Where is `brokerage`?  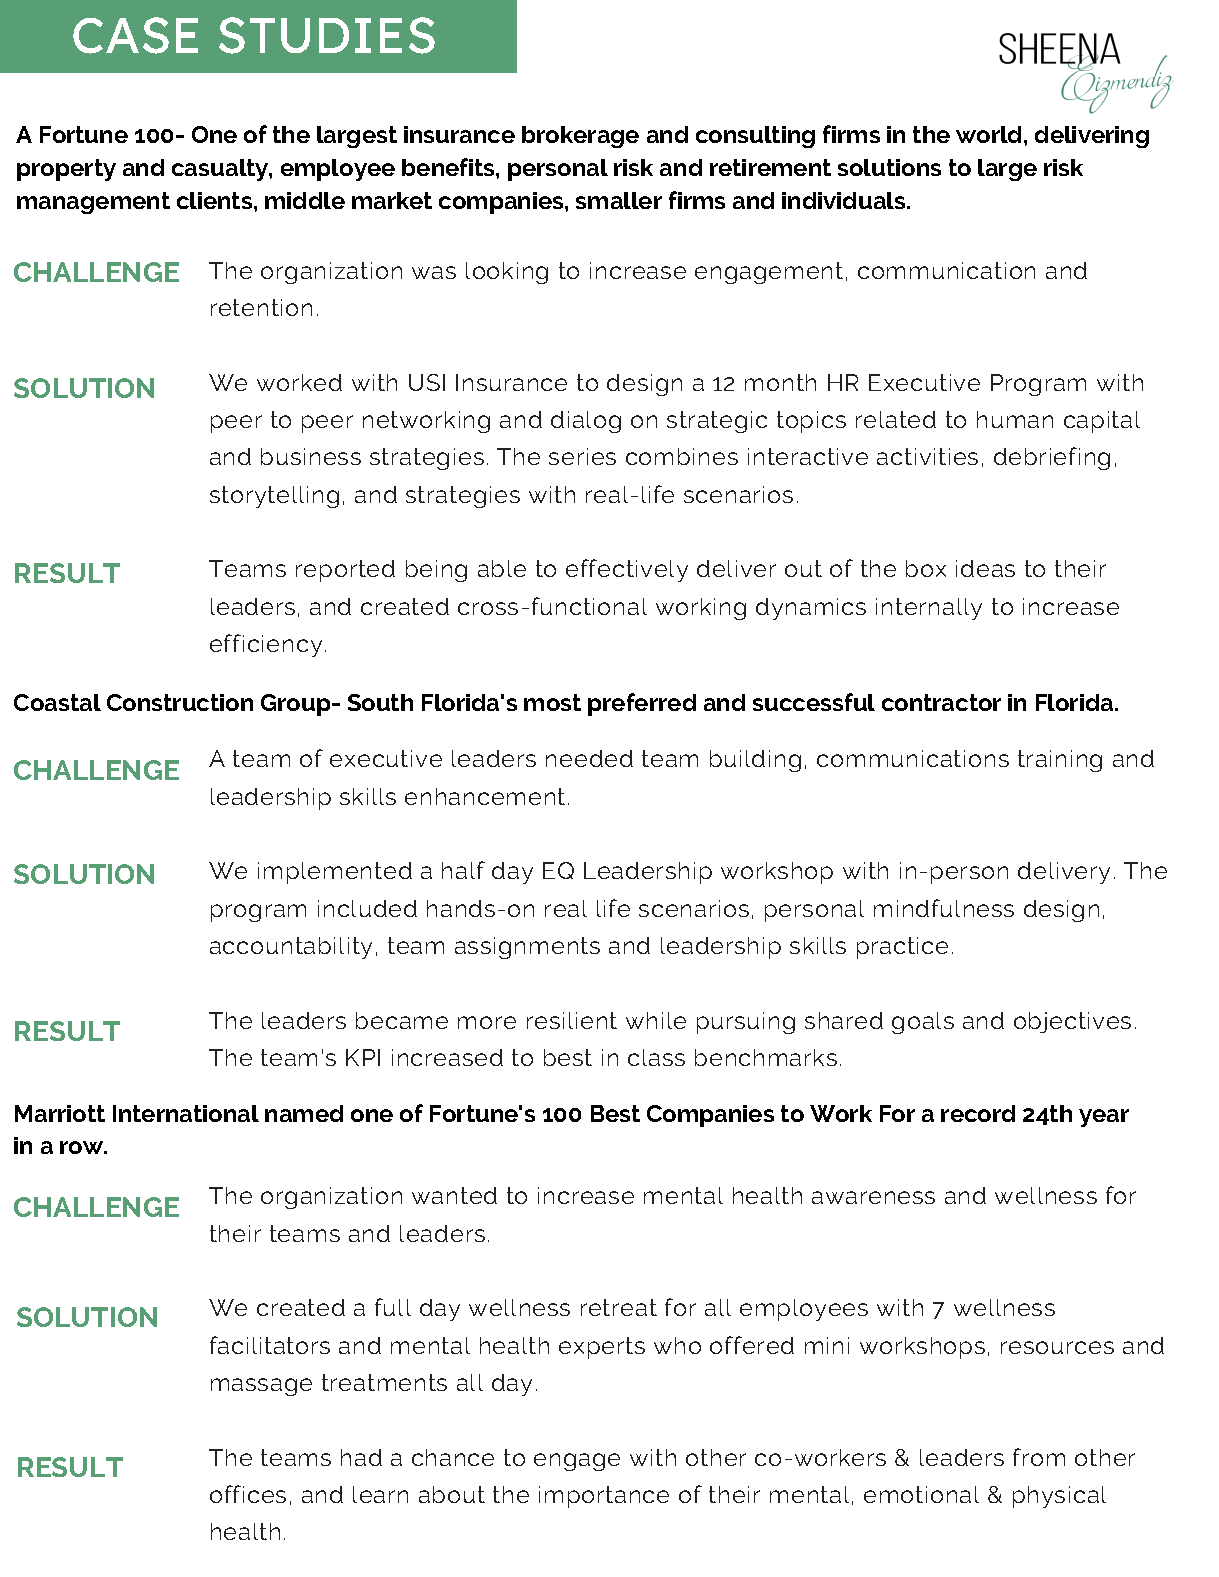 brokerage is located at coordinates (580, 137).
